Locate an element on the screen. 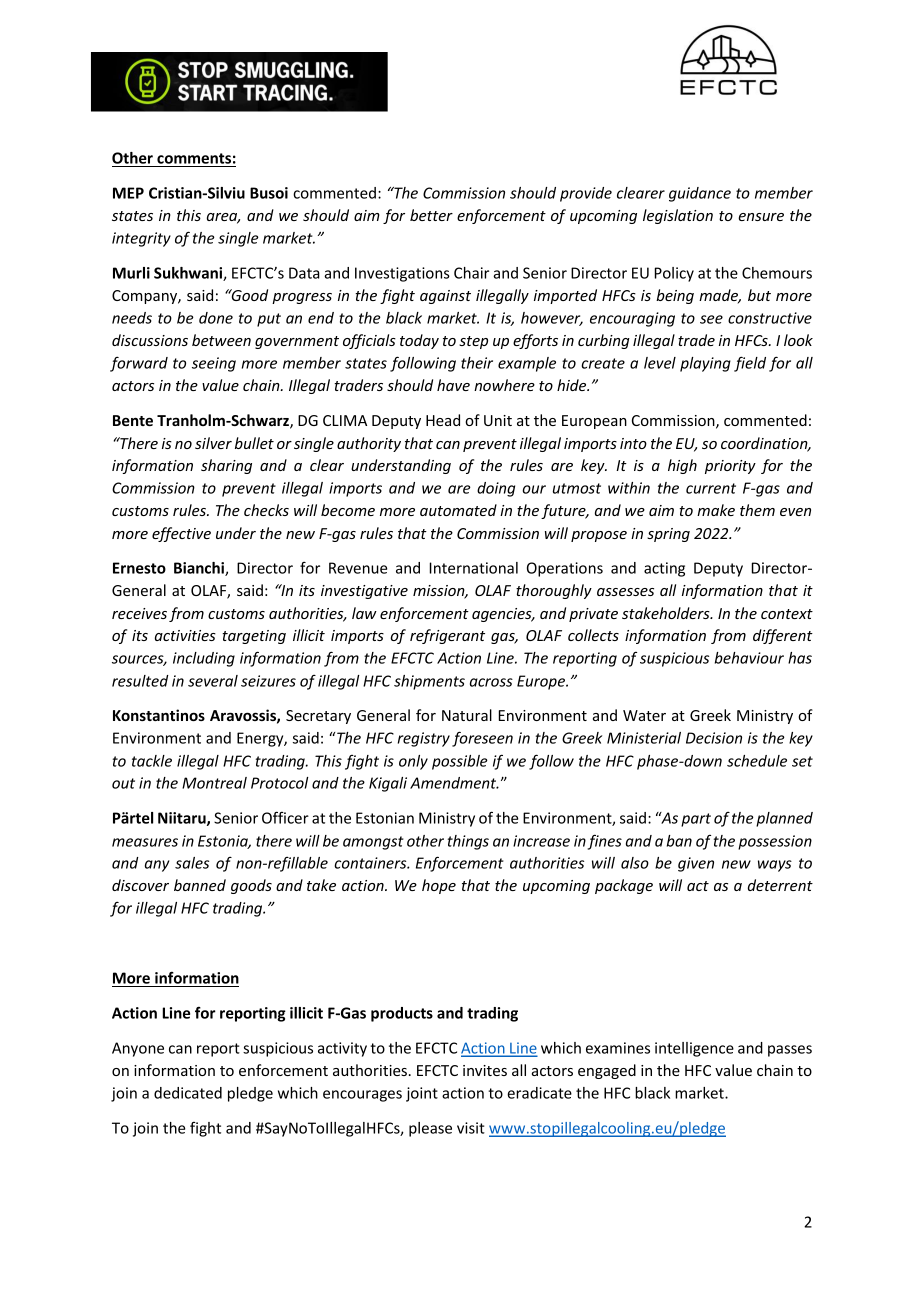 The height and width of the screenshot is (1308, 924). make is located at coordinates (716, 510).
